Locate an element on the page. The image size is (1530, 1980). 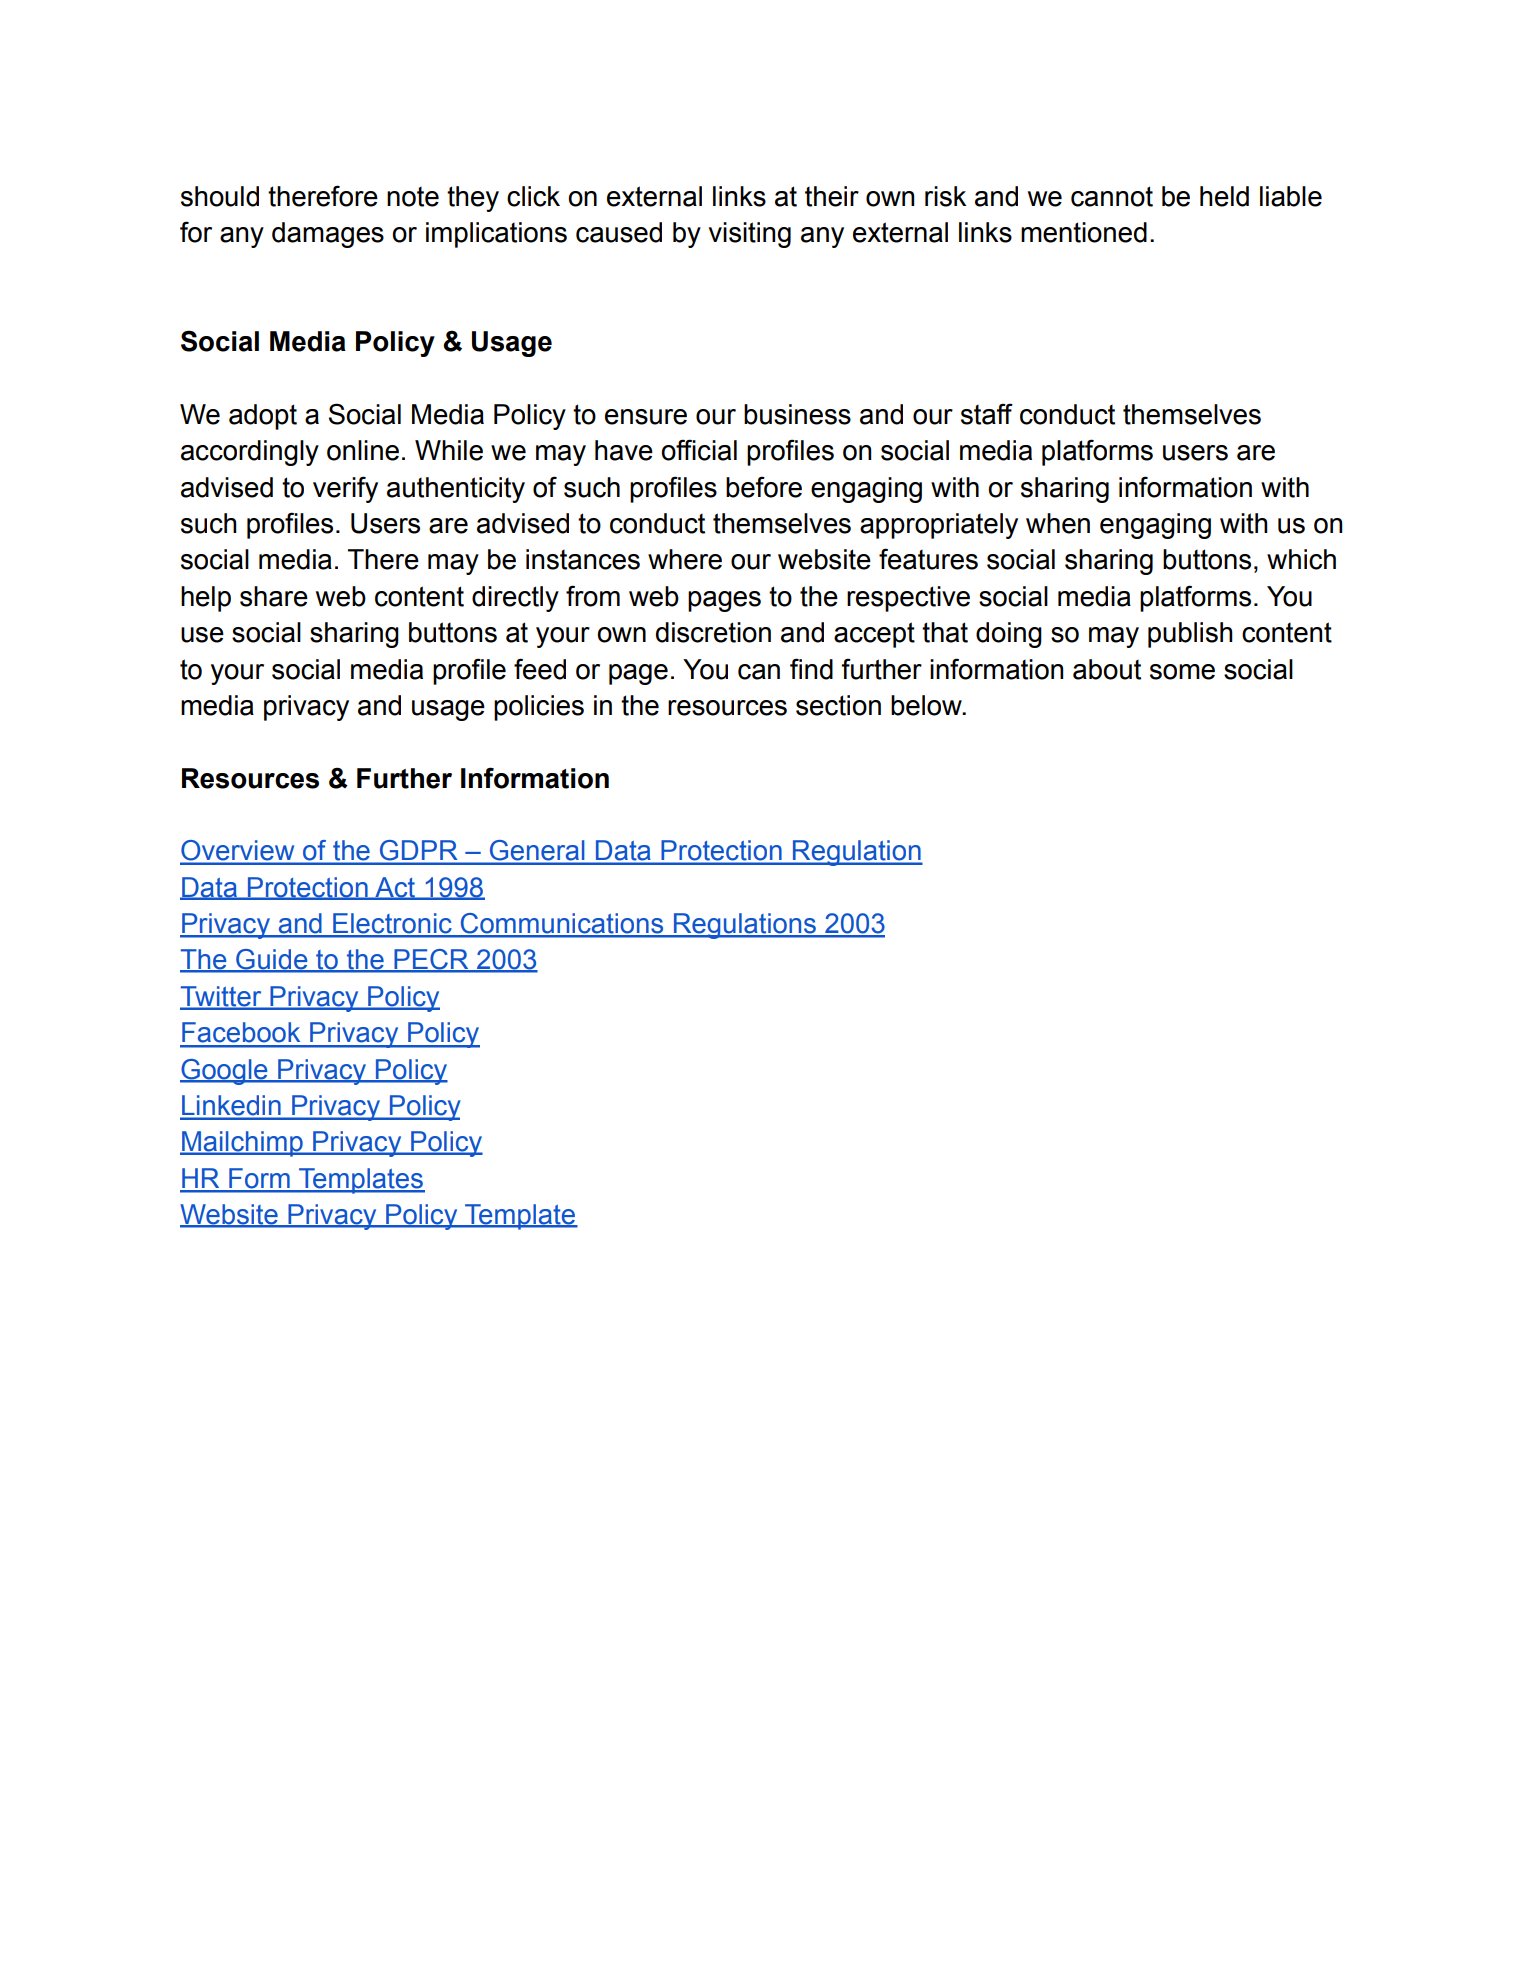
share is located at coordinates (274, 596).
